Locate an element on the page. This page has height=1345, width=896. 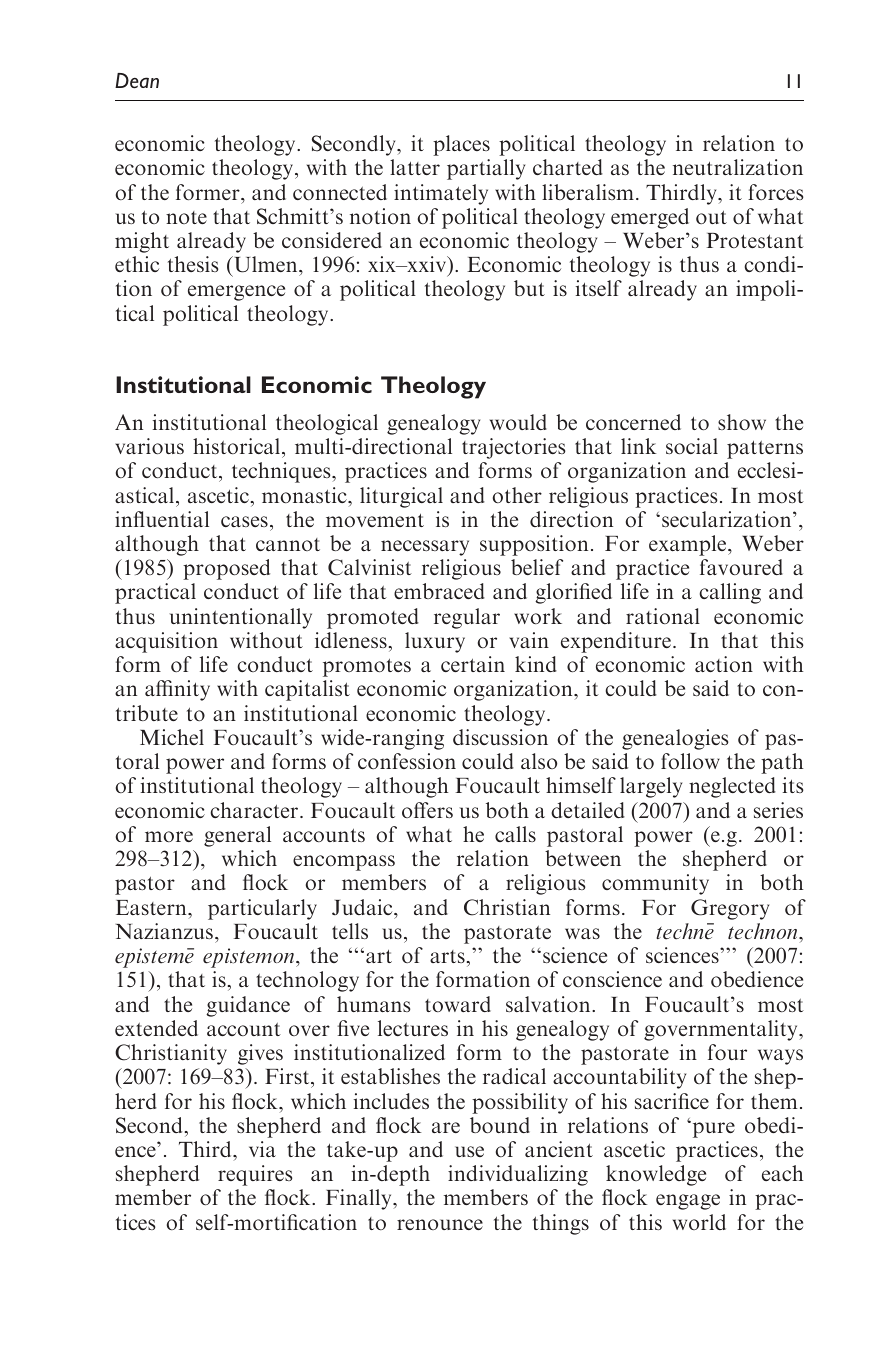
Dean is located at coordinates (137, 81).
